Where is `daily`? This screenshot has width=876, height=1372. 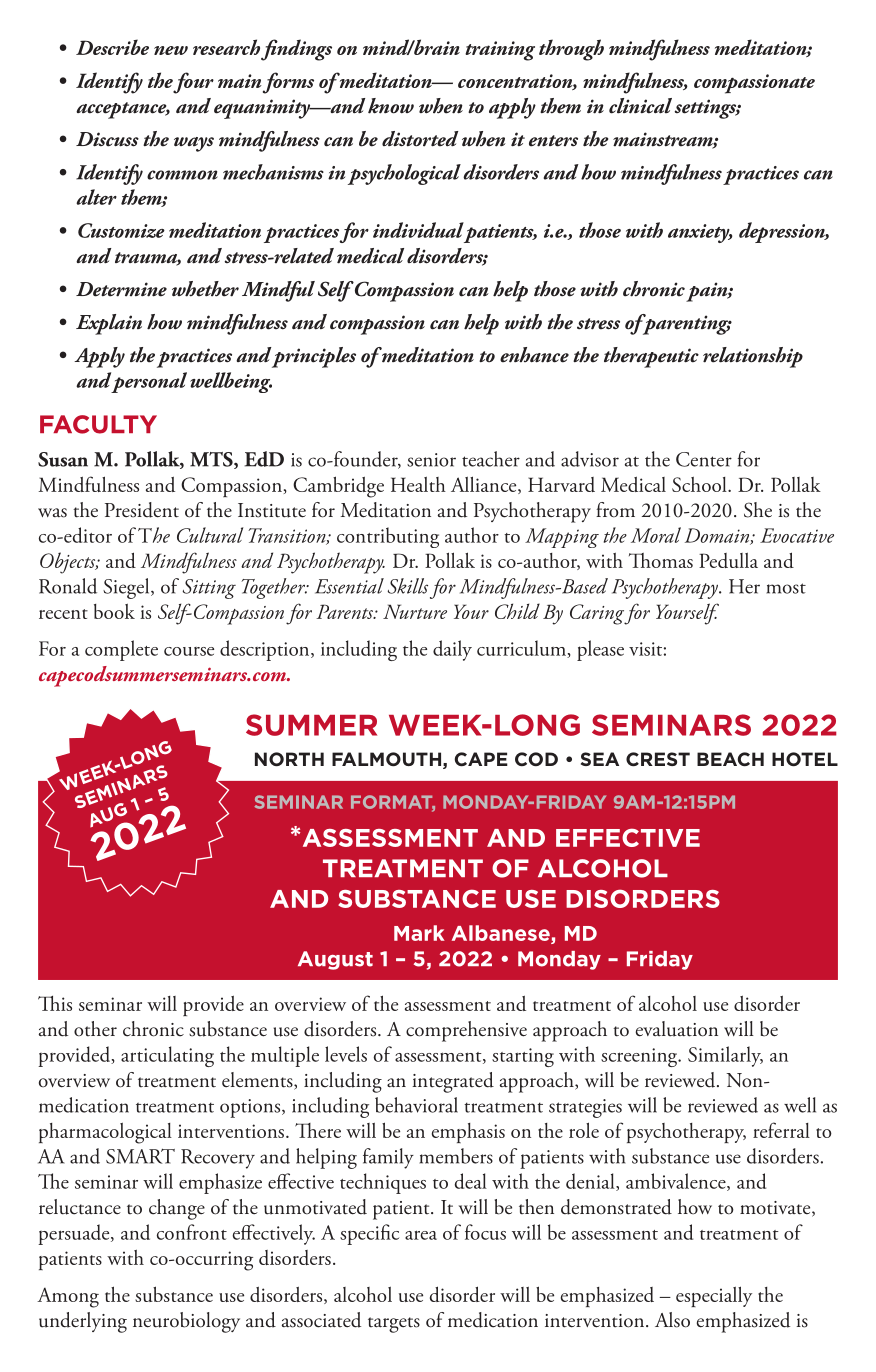
daily is located at coordinates (452, 650).
